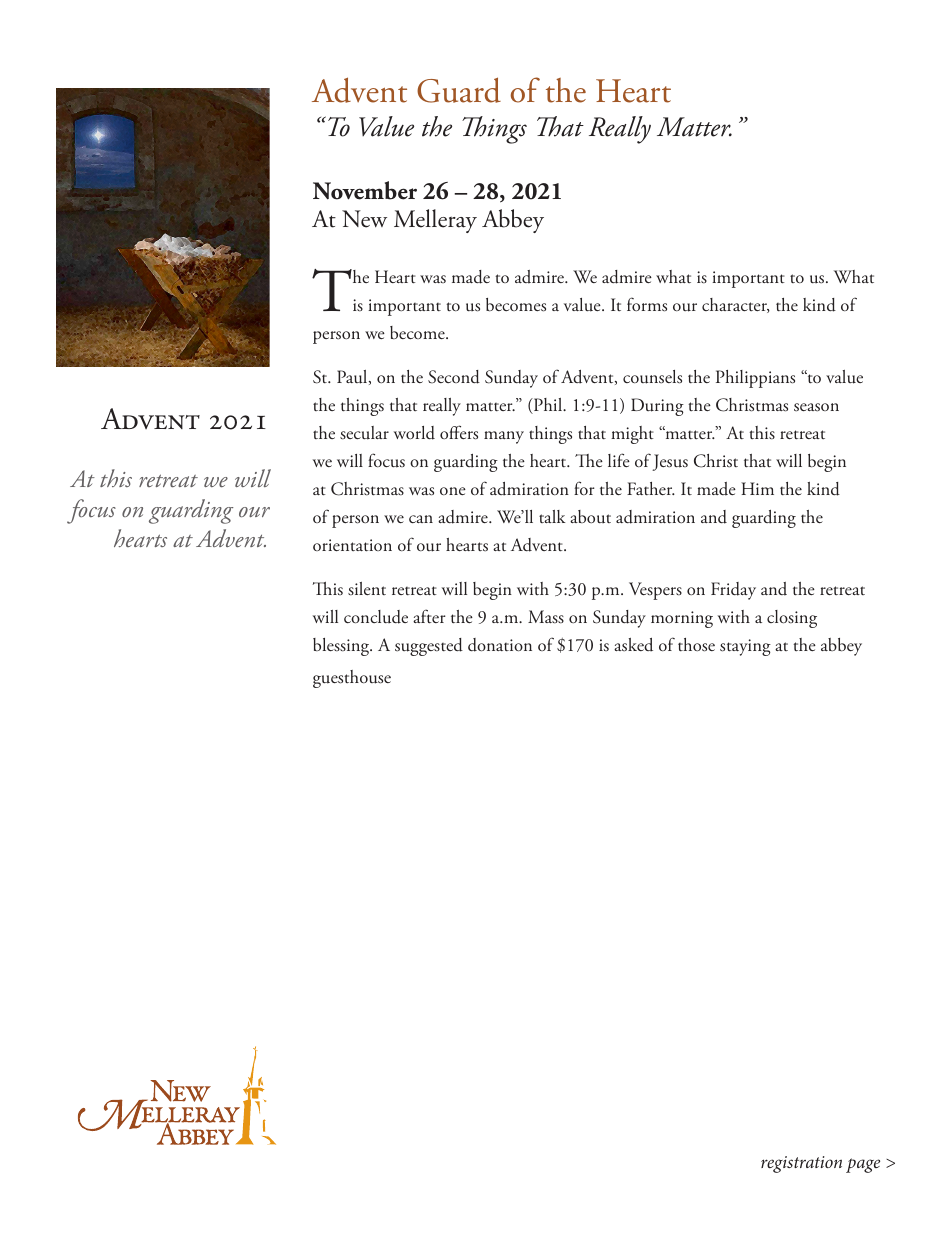  I want to click on season, so click(816, 407).
